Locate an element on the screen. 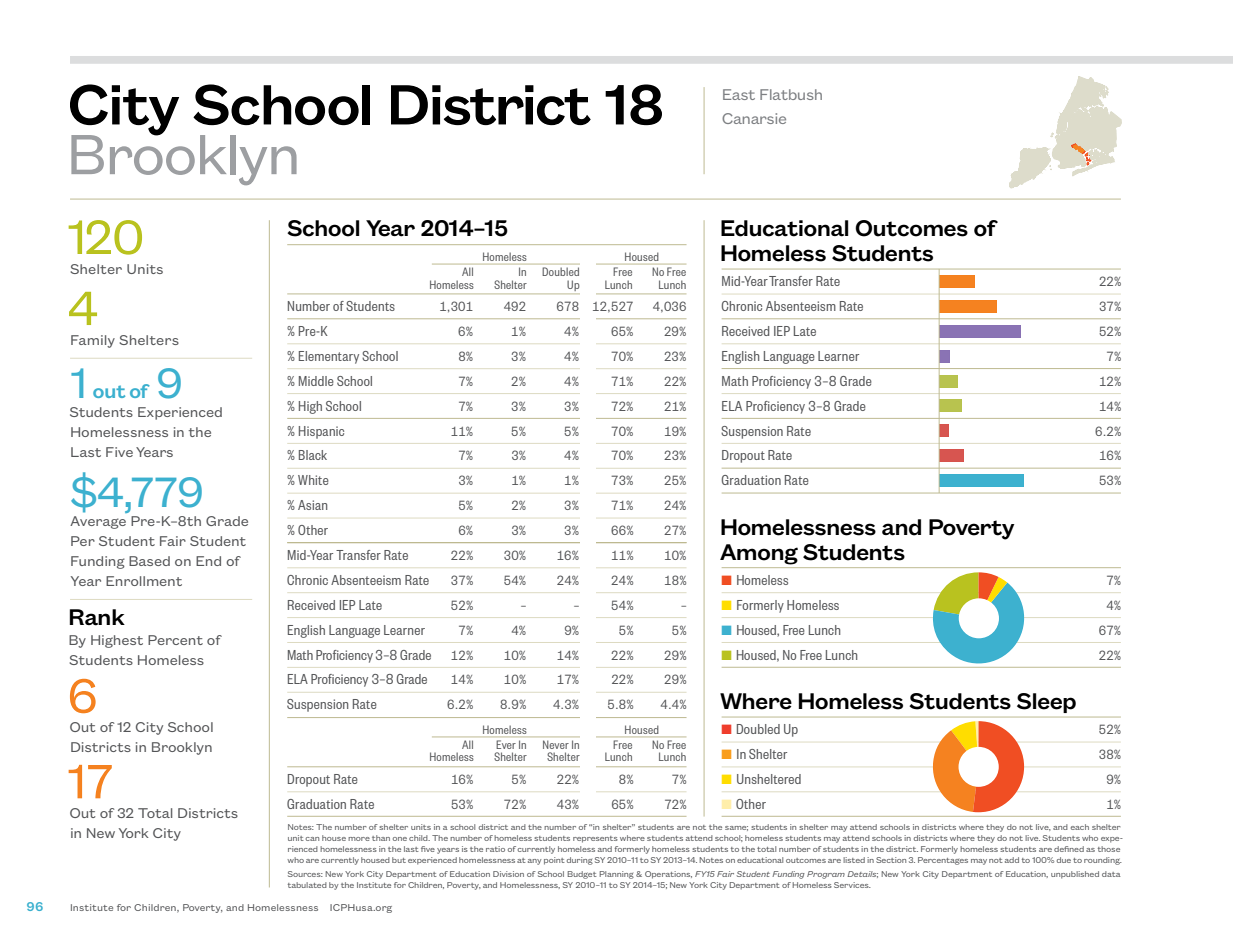 The height and width of the screenshot is (952, 1233). each is located at coordinates (1080, 827).
